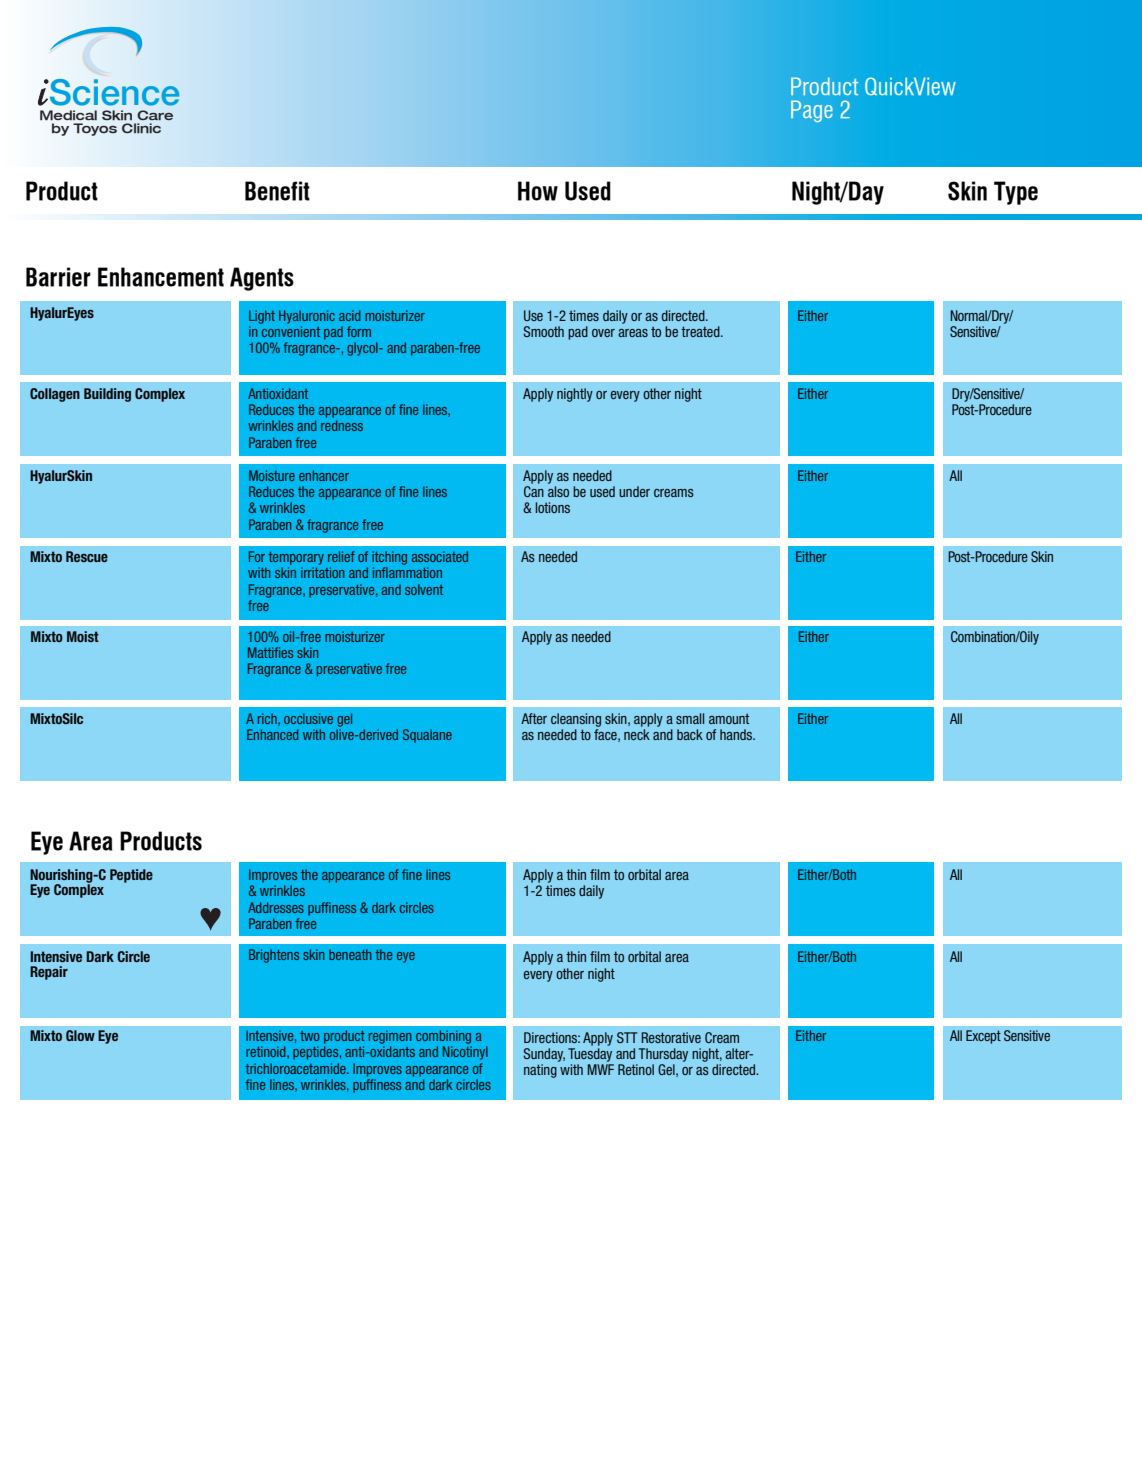 The image size is (1142, 1478). What do you see at coordinates (812, 111) in the page?
I see `Page` at bounding box center [812, 111].
